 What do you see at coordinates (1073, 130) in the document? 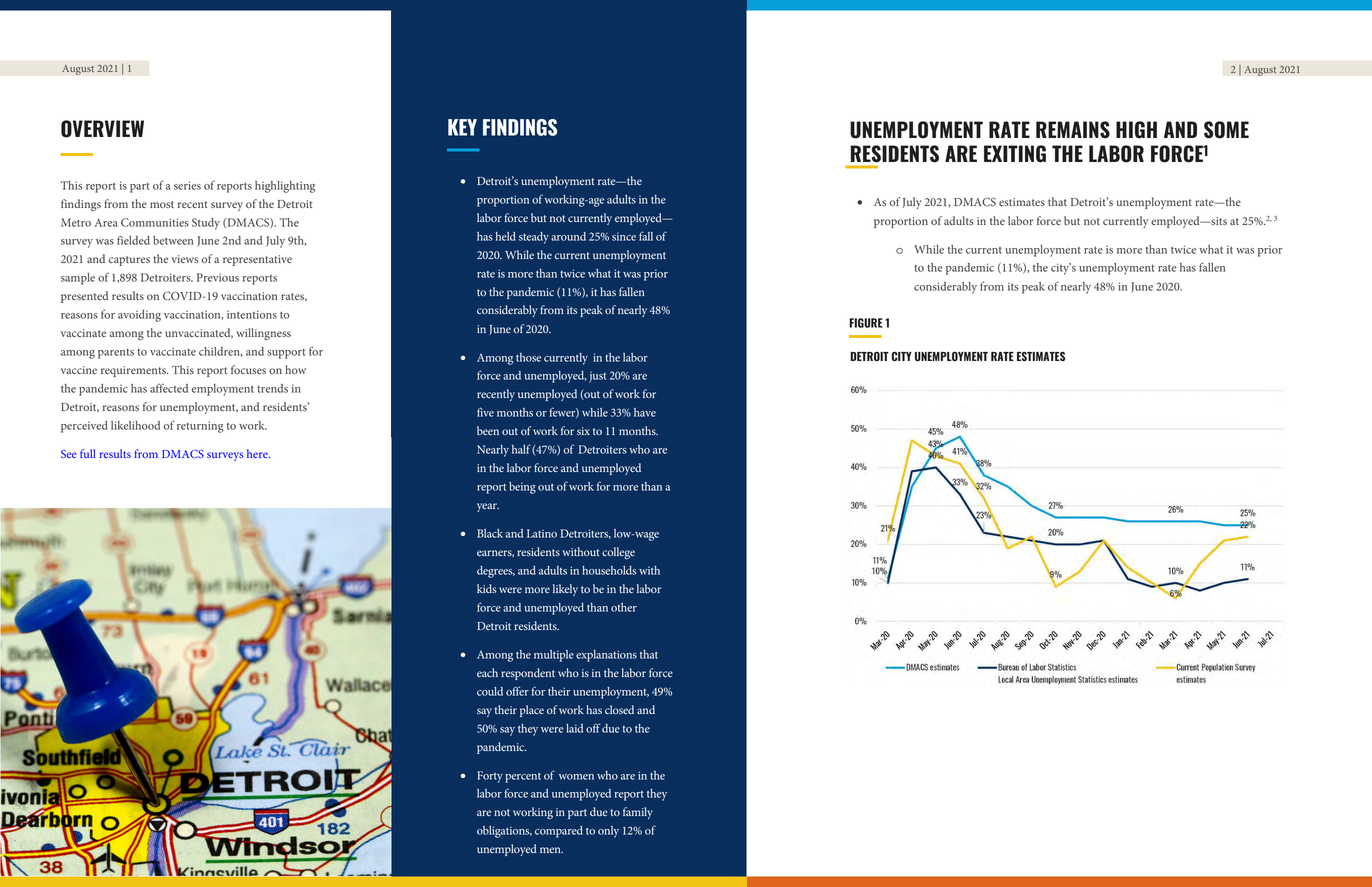
I see `REMAINS` at bounding box center [1073, 130].
